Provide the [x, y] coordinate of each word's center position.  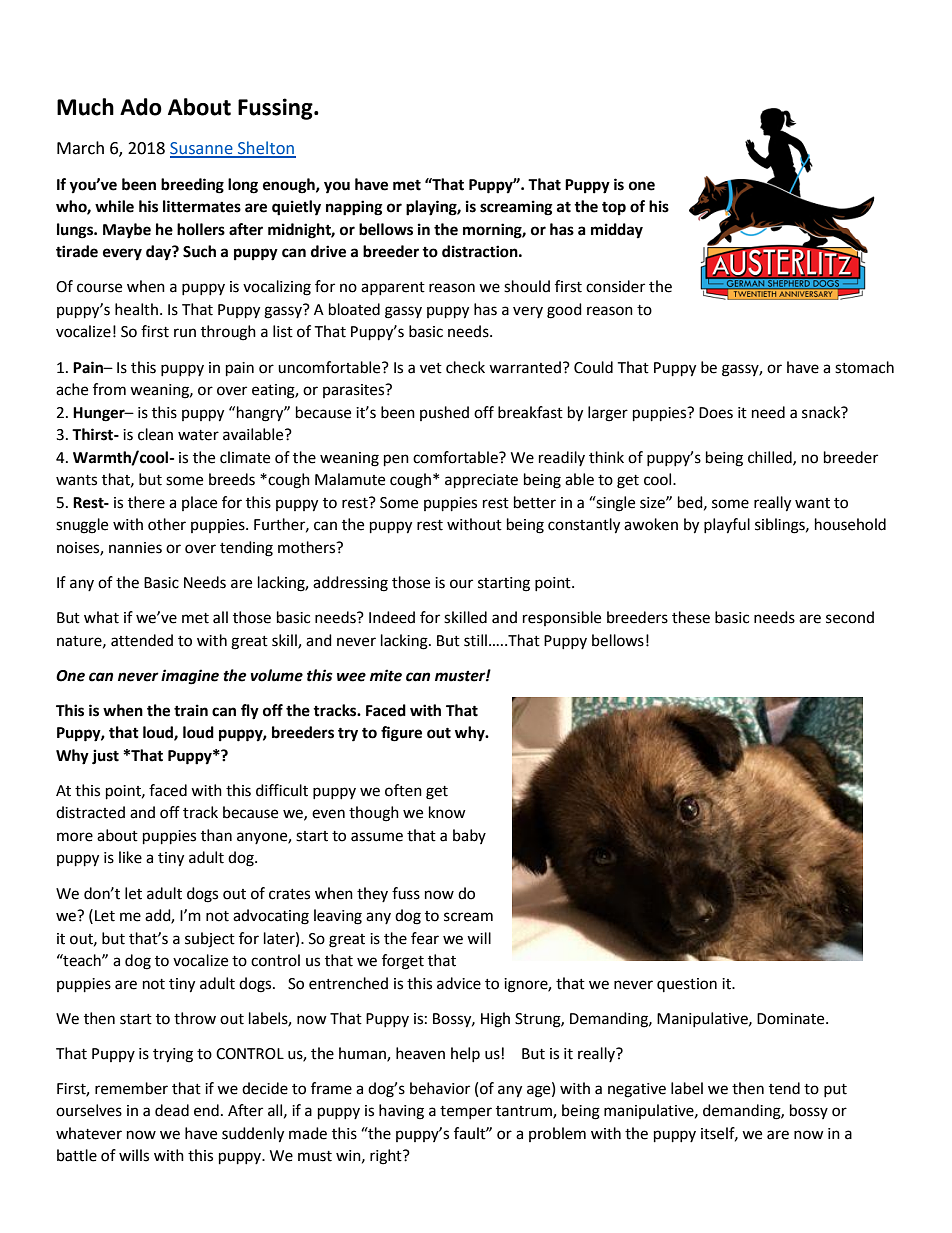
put [835, 1090]
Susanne [202, 149]
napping [354, 208]
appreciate [481, 481]
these [691, 617]
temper [466, 1112]
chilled [771, 458]
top [614, 208]
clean [155, 434]
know [447, 812]
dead [172, 1110]
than [216, 835]
